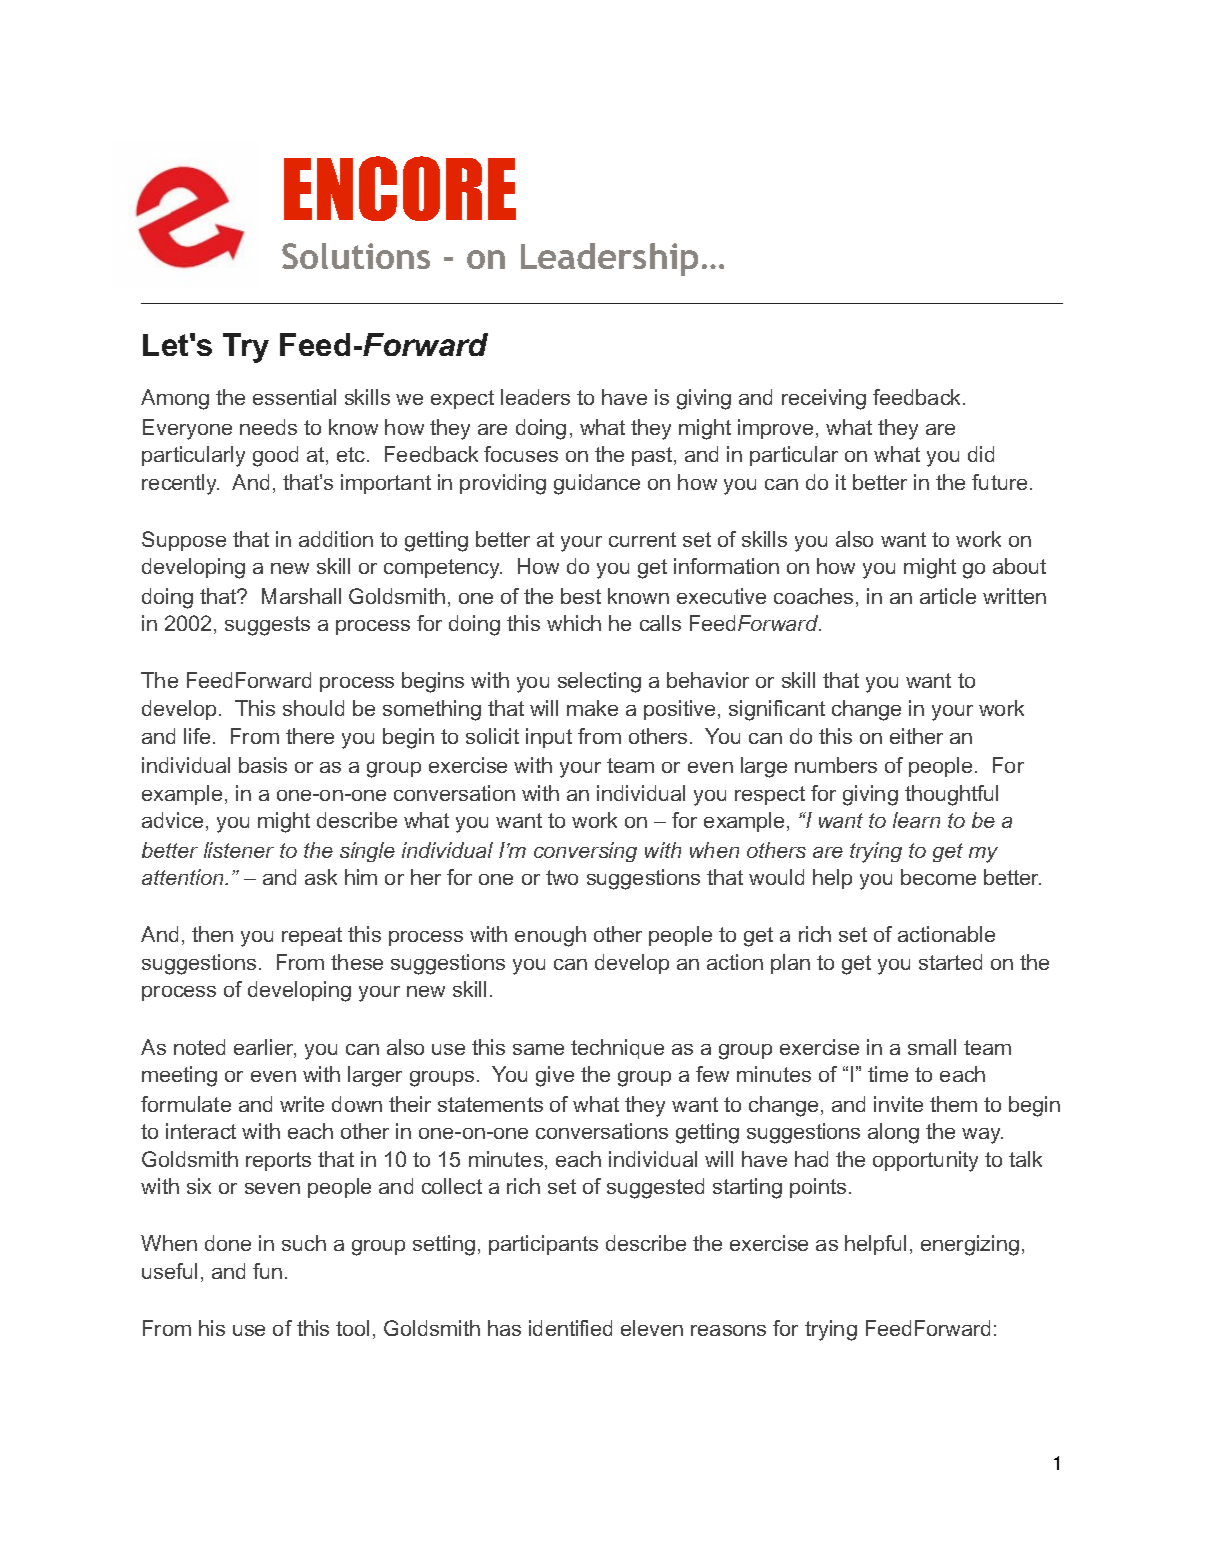 Image resolution: width=1205 pixels, height=1559 pixels. What do you see at coordinates (932, 1047) in the document?
I see `small` at bounding box center [932, 1047].
